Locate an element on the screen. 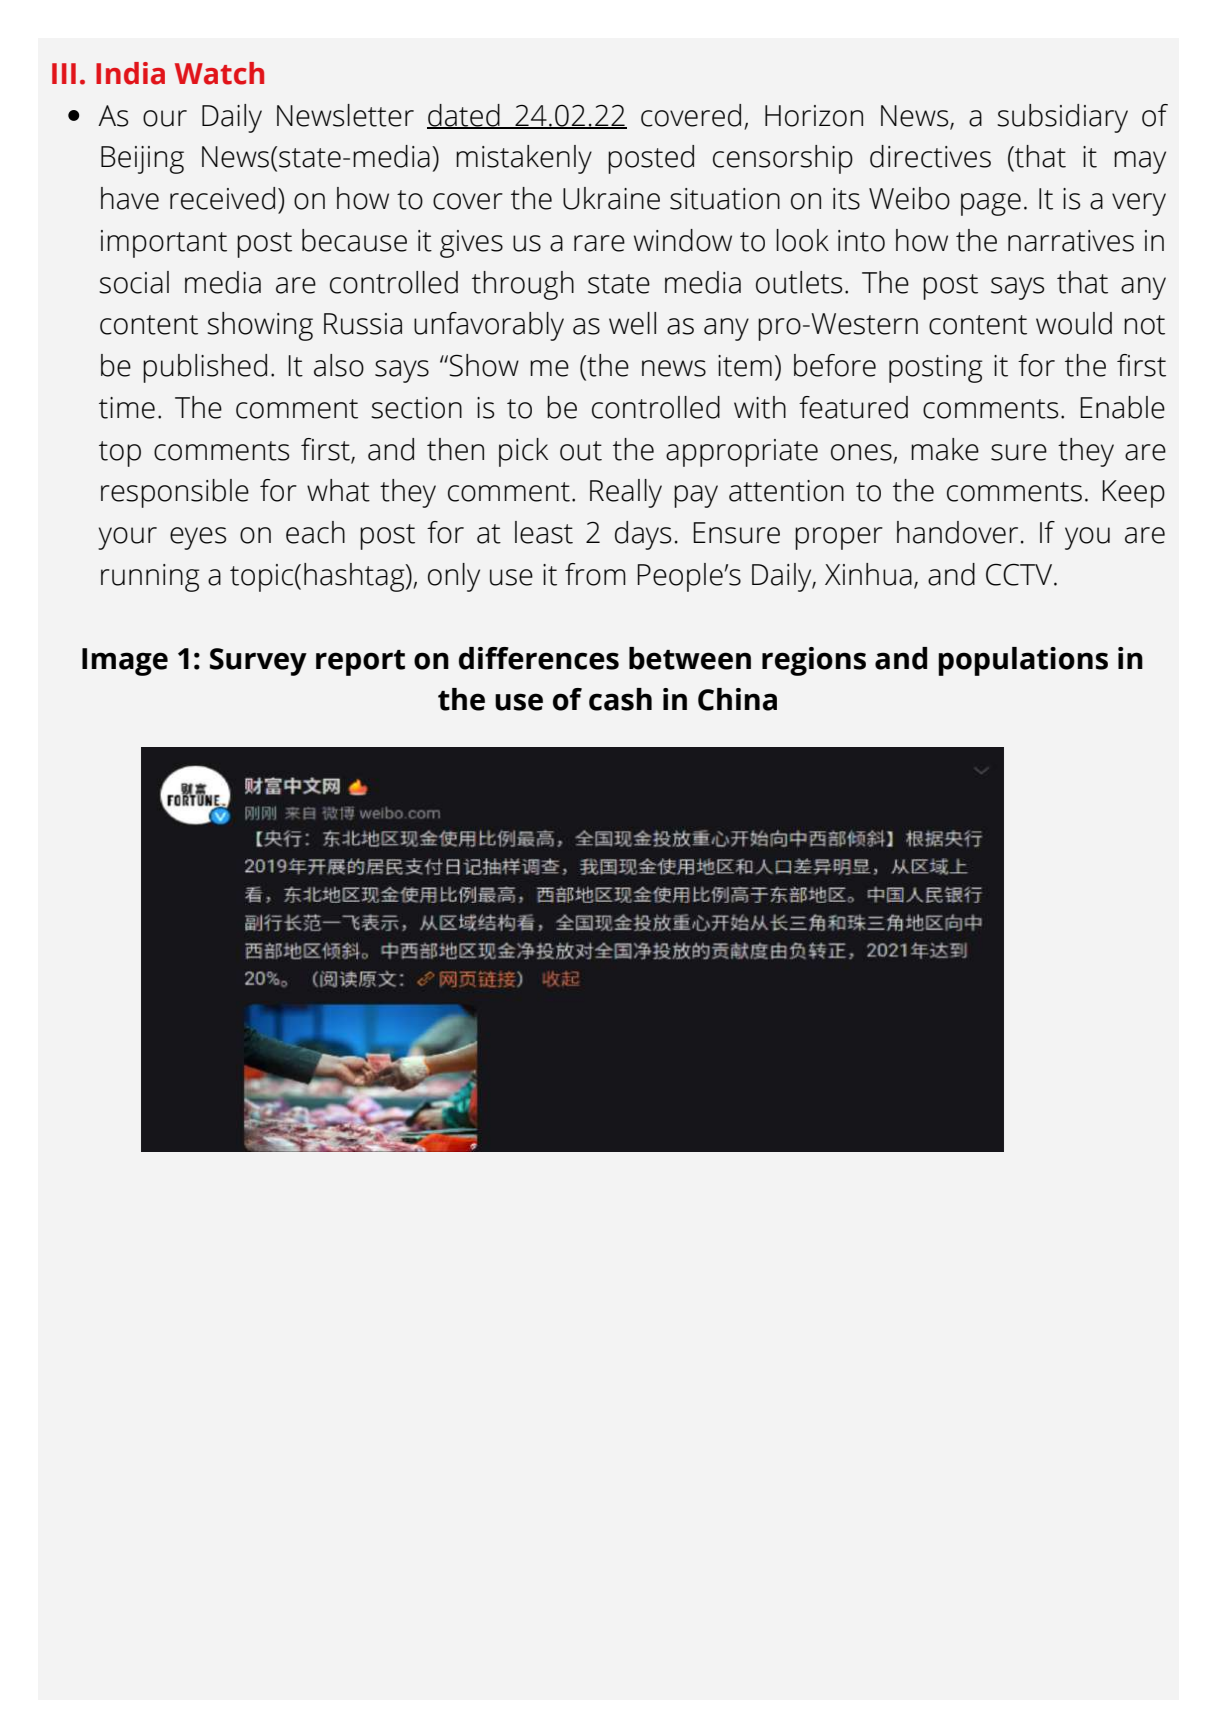 This screenshot has width=1228, height=1736. Survey is located at coordinates (258, 662).
